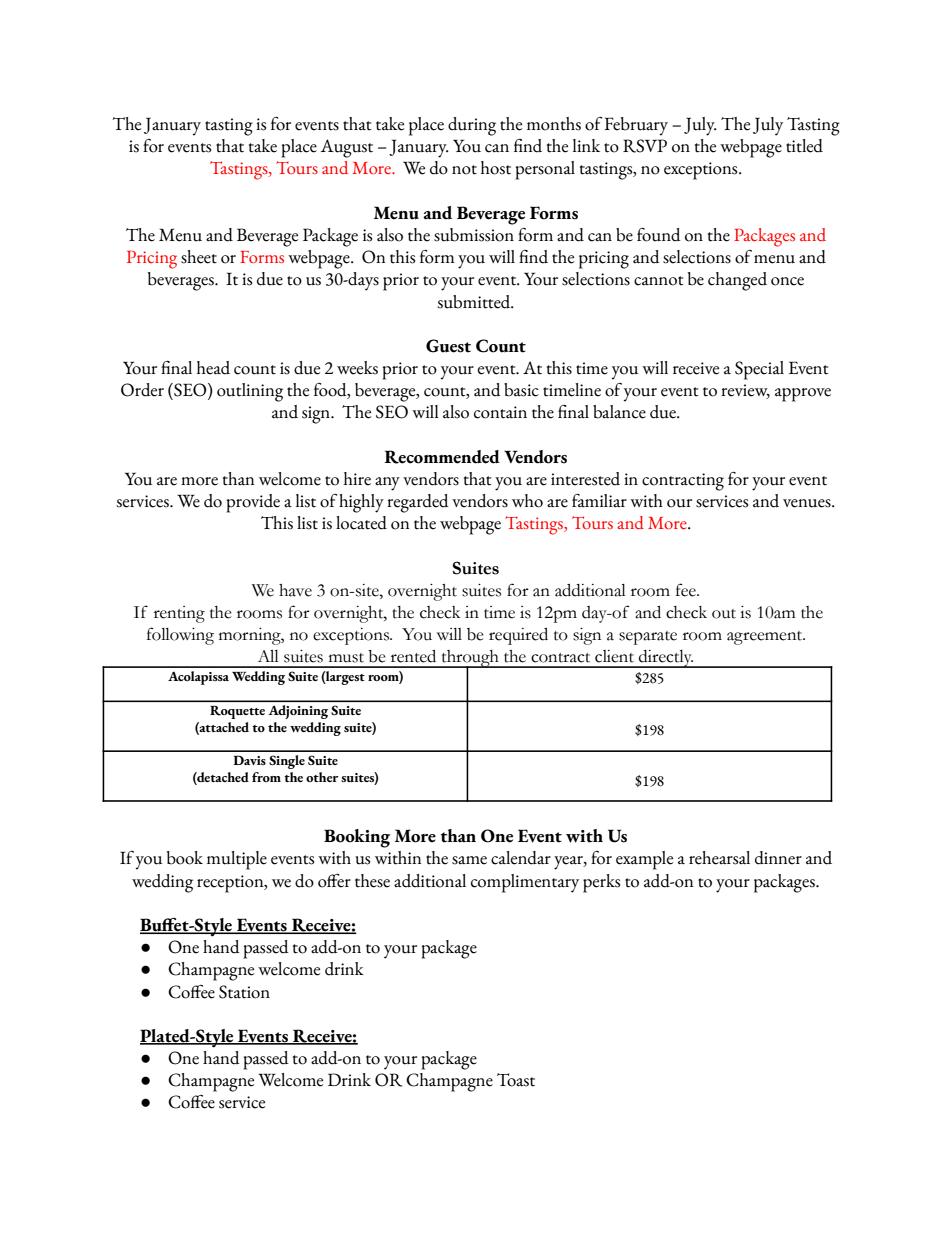 This document has width=952, height=1233. Describe the element at coordinates (518, 636) in the document. I see `required` at that location.
